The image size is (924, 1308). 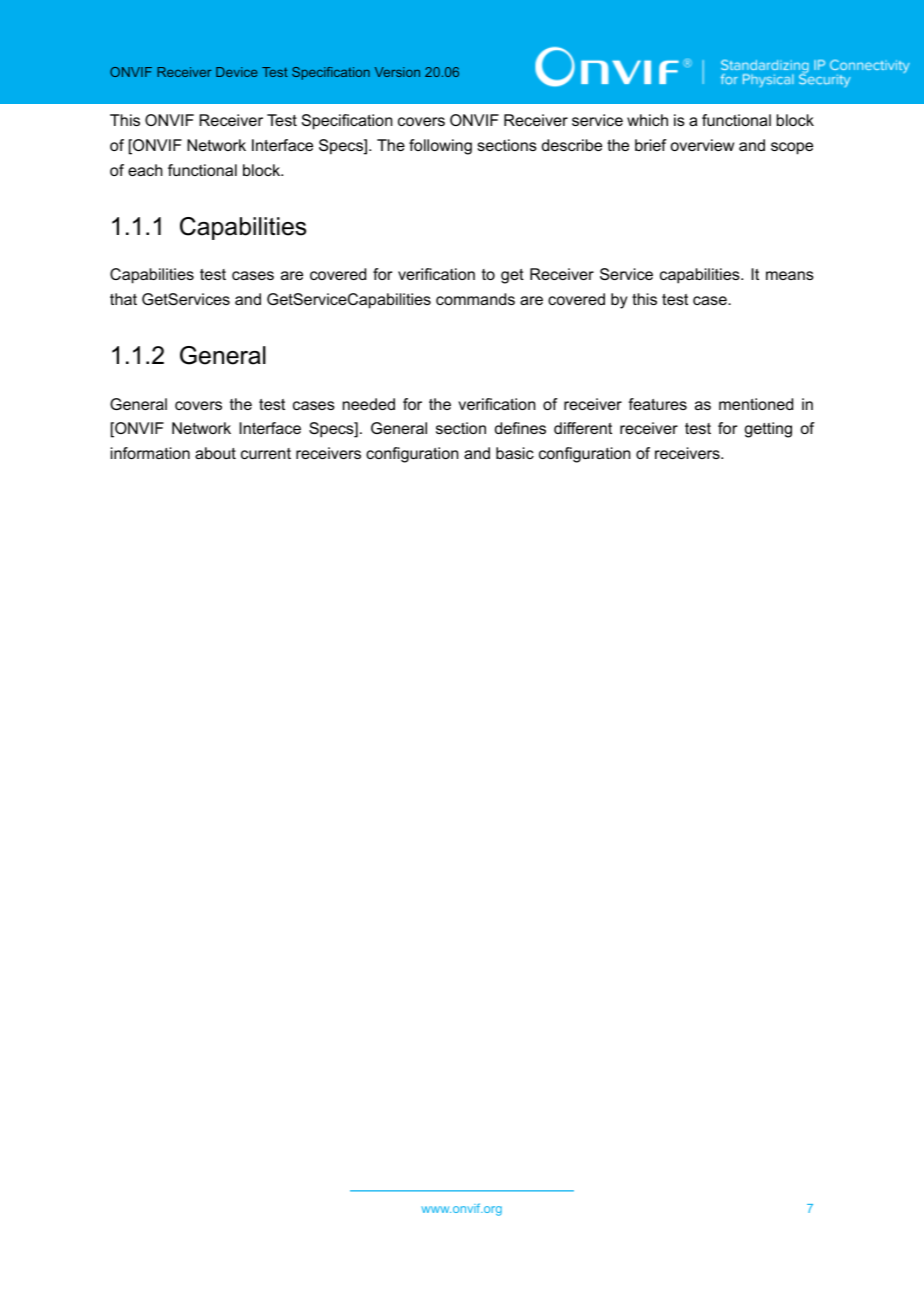 What do you see at coordinates (440, 147) in the page?
I see `following` at bounding box center [440, 147].
